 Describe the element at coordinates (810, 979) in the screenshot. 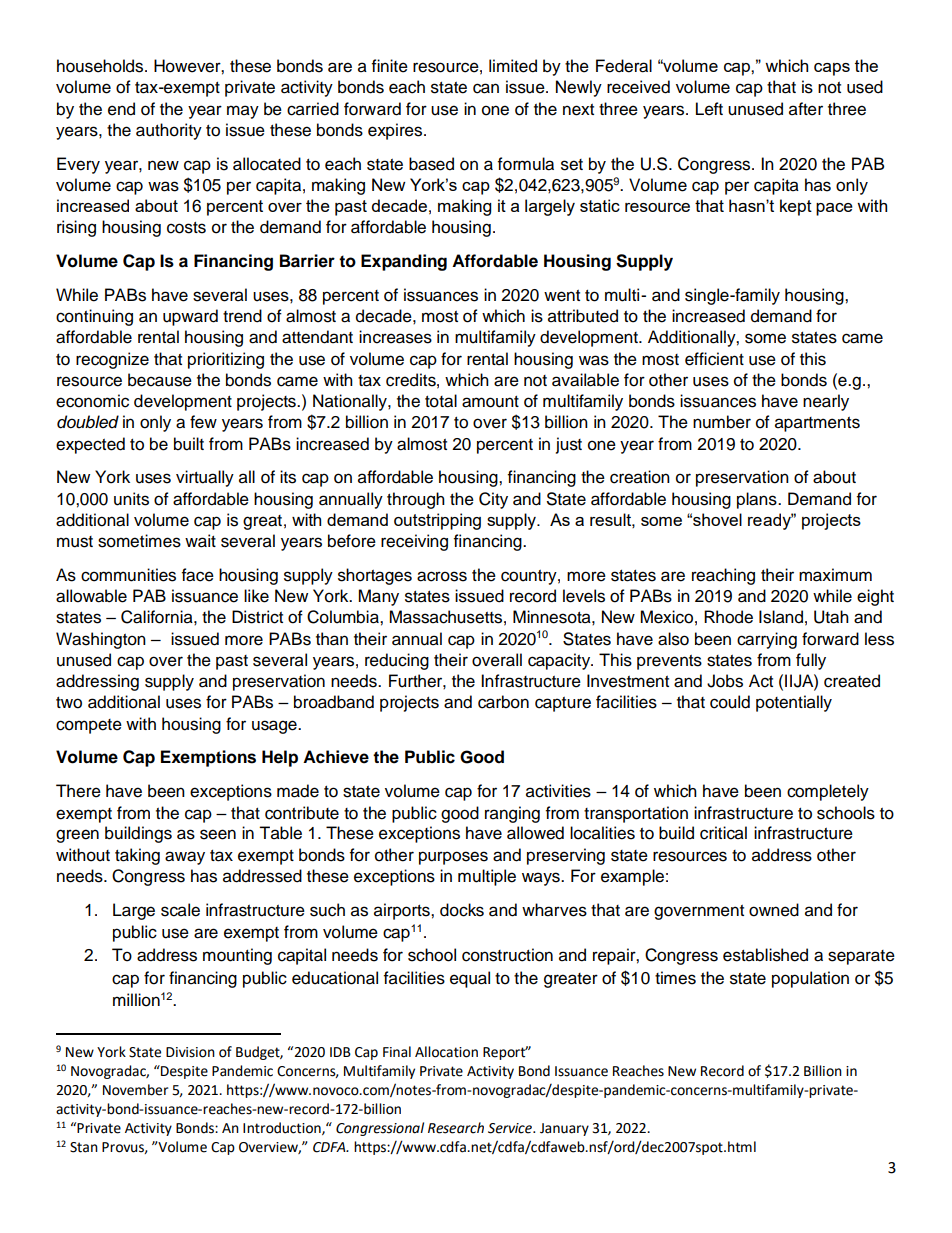

I see `population` at that location.
